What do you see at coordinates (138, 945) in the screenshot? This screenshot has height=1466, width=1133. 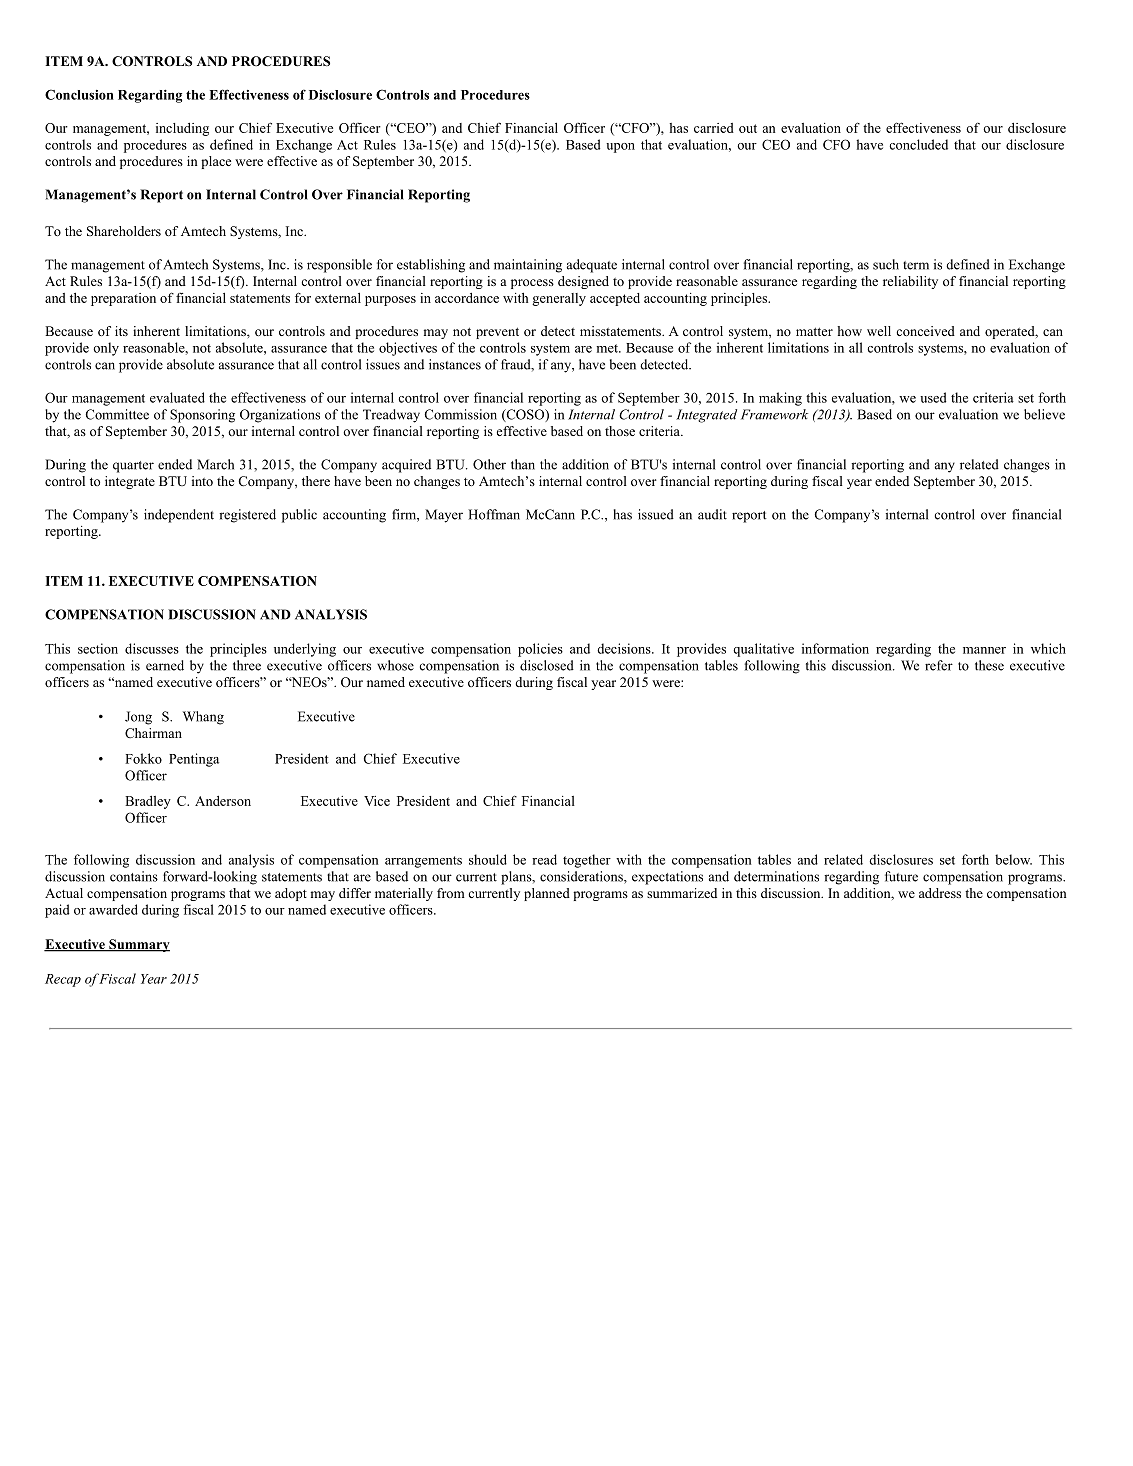 I see `Summary` at bounding box center [138, 945].
